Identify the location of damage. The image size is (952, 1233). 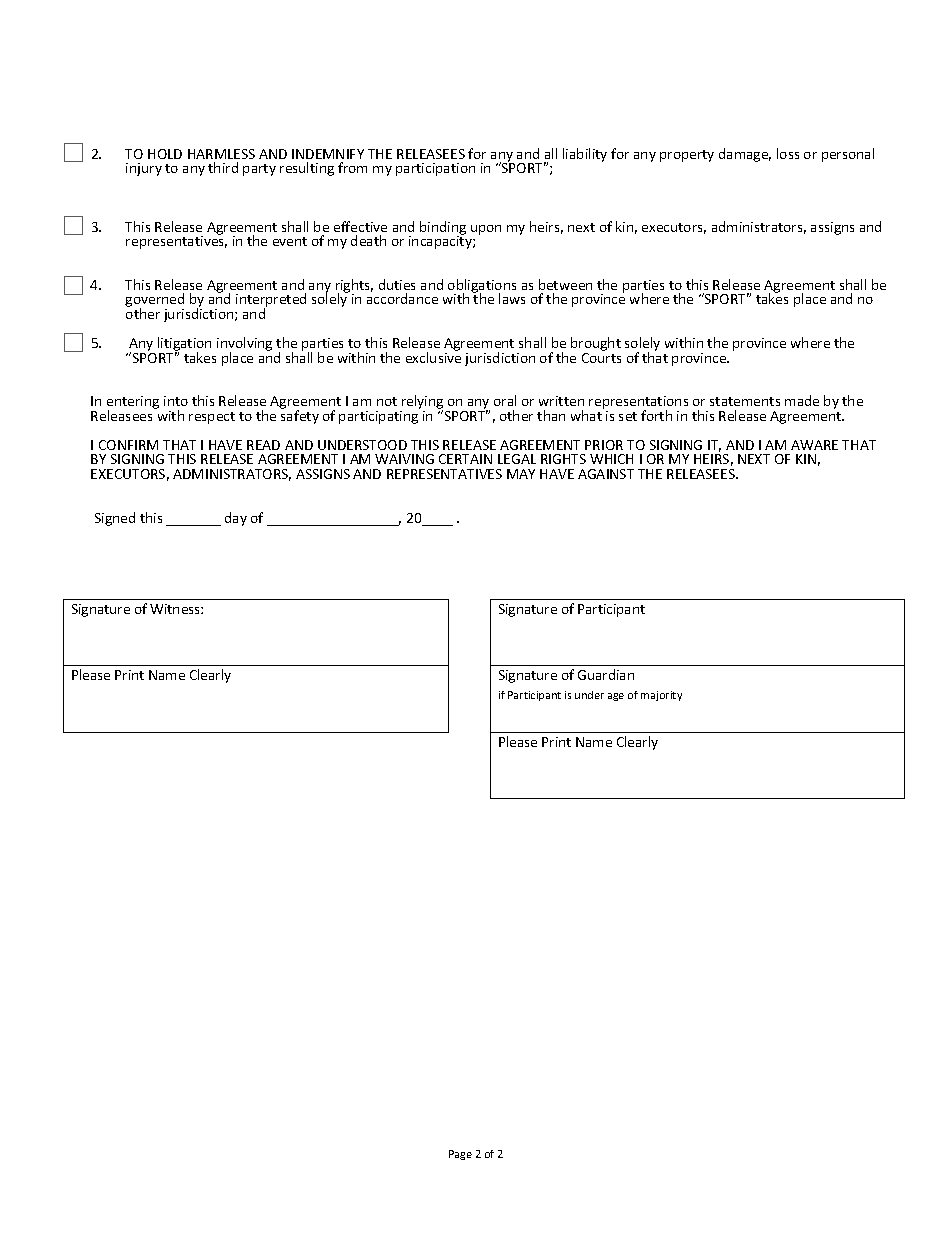
(745, 155).
